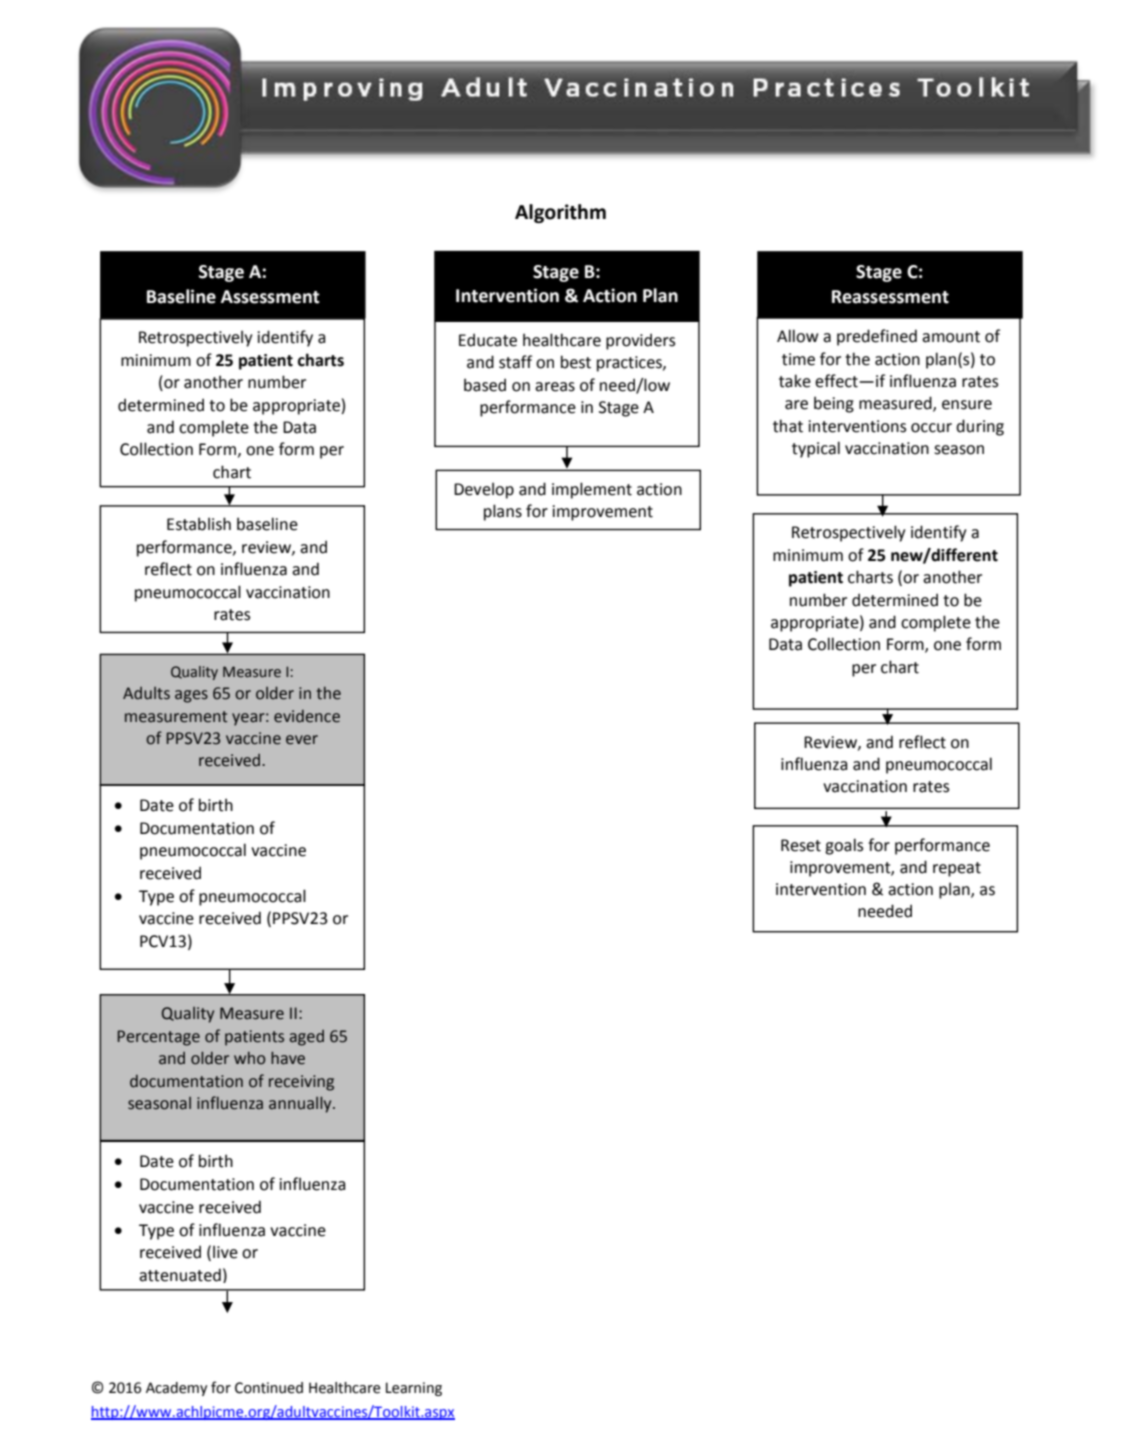 This screenshot has height=1452, width=1122. Describe the element at coordinates (269, 1388) in the screenshot. I see `Continued` at that location.
